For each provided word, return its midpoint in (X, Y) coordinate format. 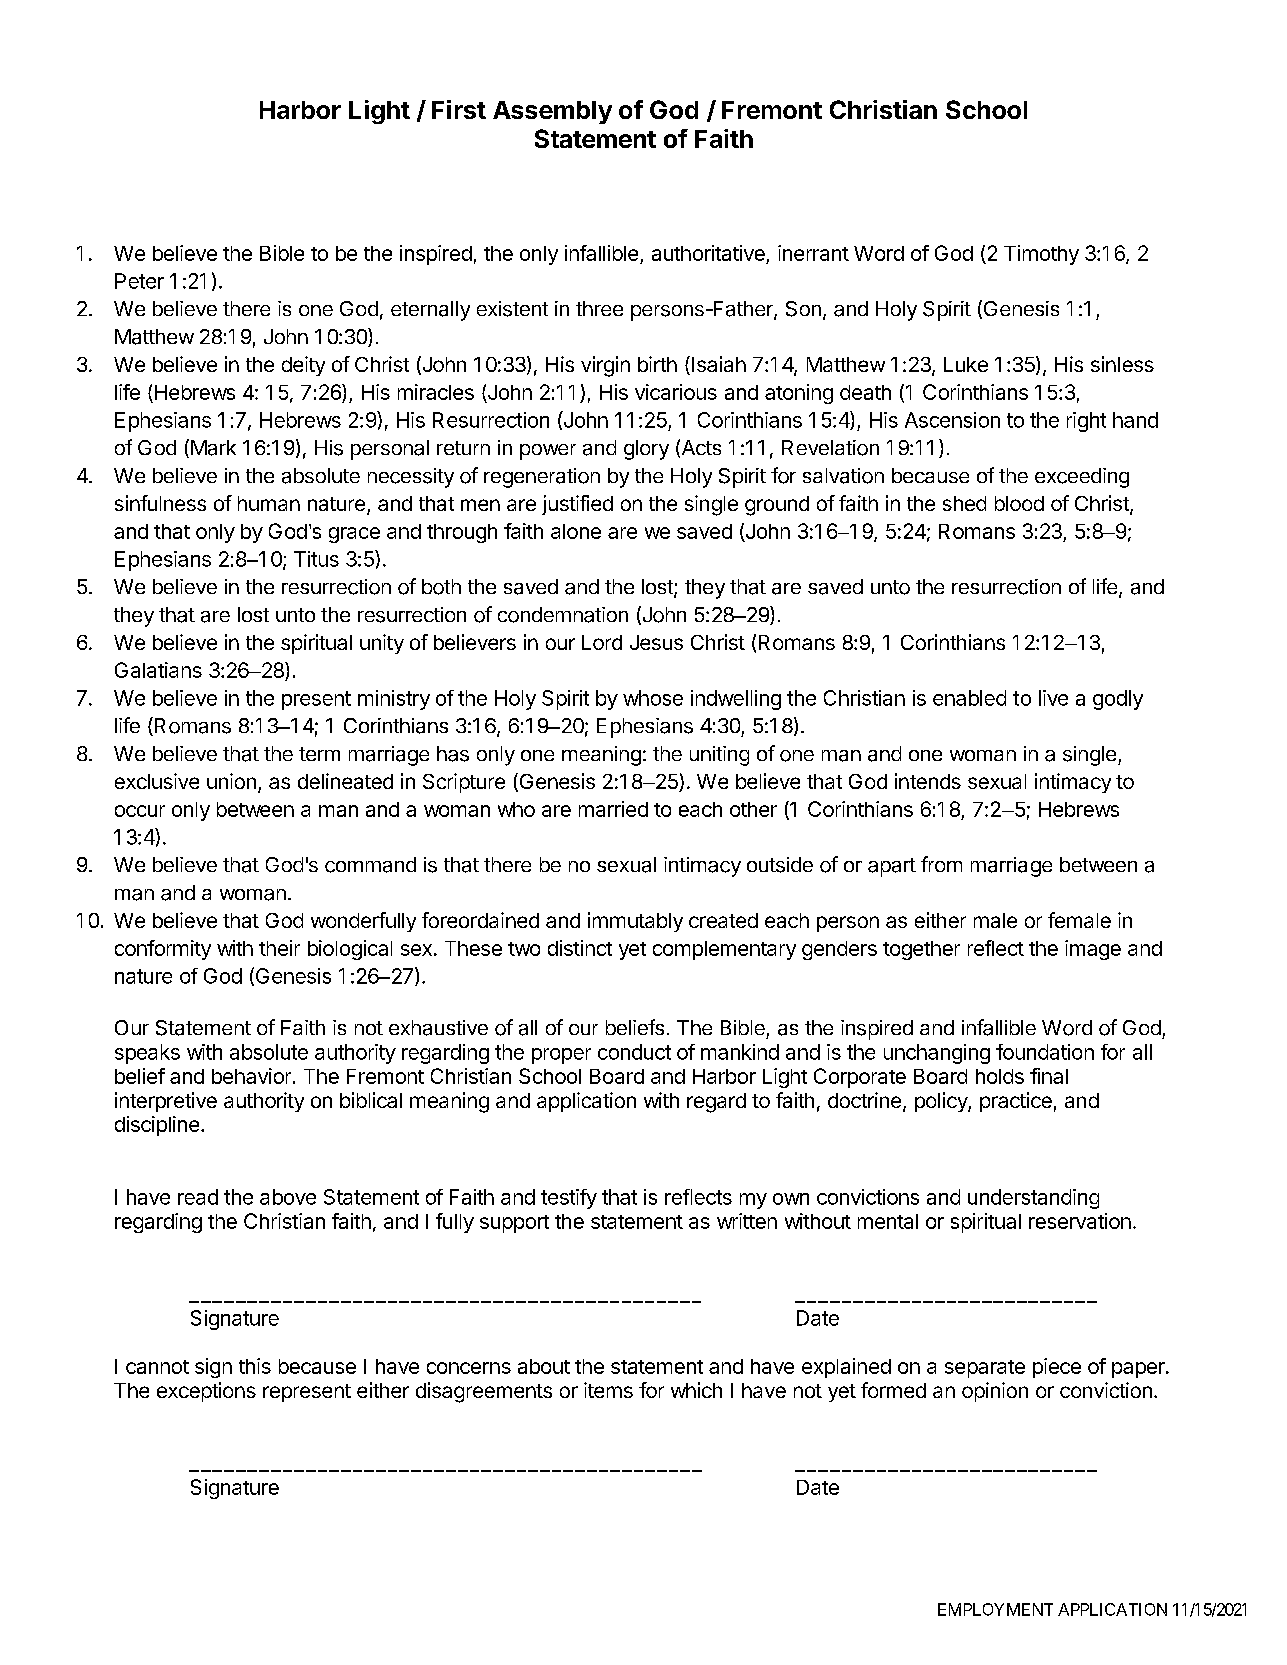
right (1086, 422)
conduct (634, 1052)
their (279, 948)
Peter (139, 281)
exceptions (206, 1392)
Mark (212, 448)
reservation (1080, 1221)
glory (646, 450)
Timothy (1041, 255)
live (1053, 698)
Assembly (552, 112)
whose (653, 698)
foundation (1045, 1052)
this (255, 1366)
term (319, 754)
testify (569, 1199)
